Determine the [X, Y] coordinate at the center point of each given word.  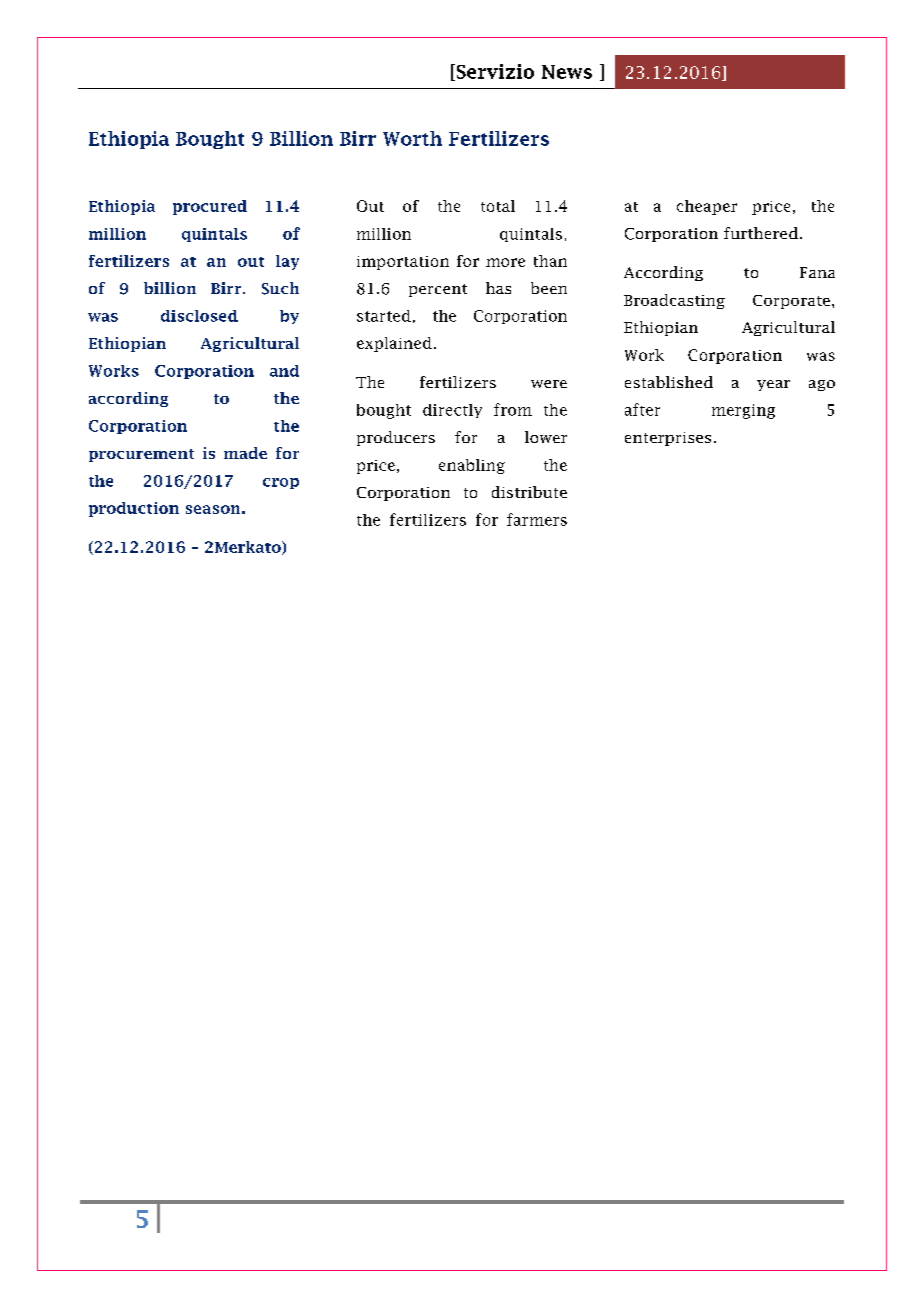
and [284, 371]
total [498, 206]
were [549, 384]
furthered [761, 233]
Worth [412, 138]
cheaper [707, 207]
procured [210, 207]
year [773, 385]
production [134, 509]
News [567, 72]
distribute [529, 492]
